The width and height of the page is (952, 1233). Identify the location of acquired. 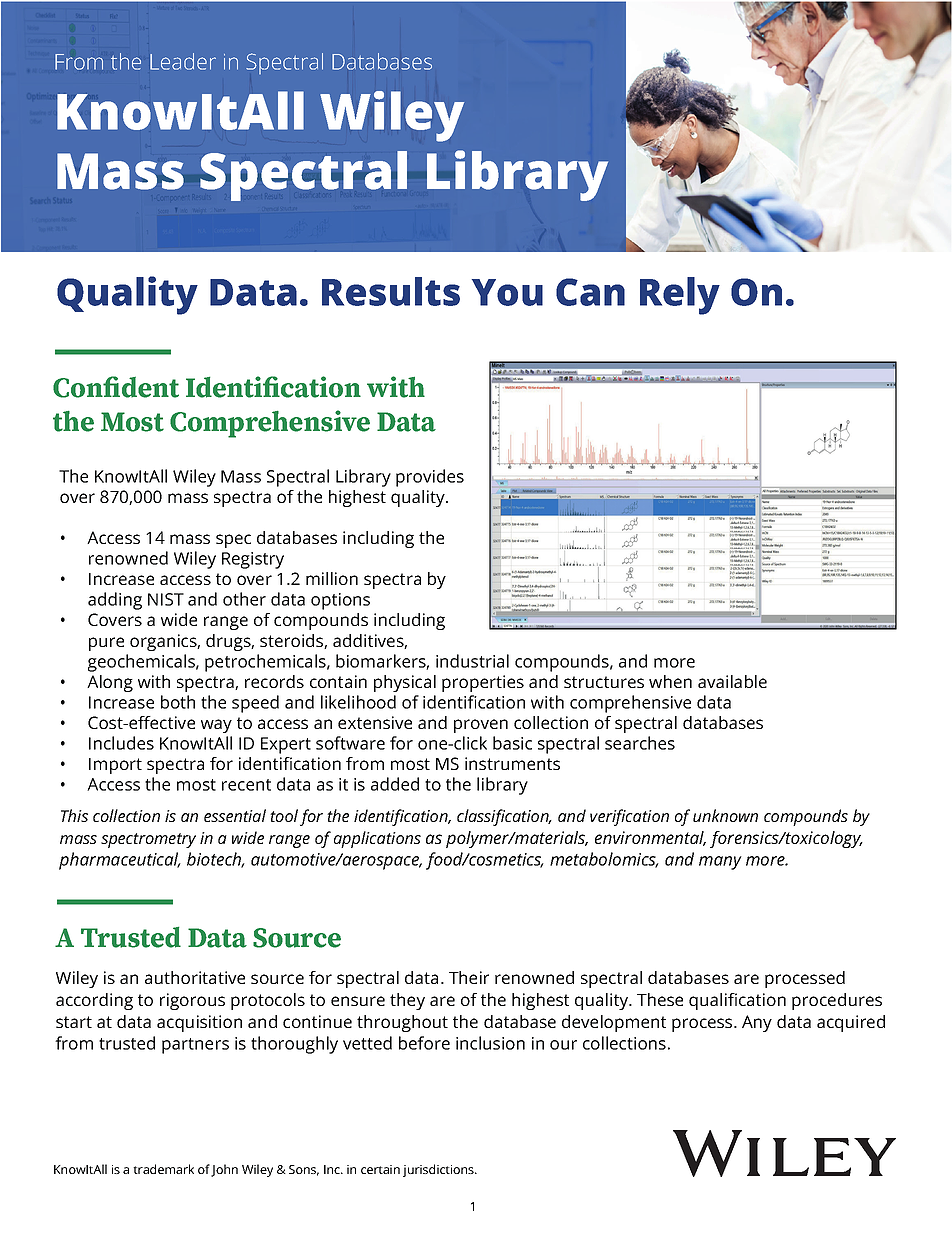
(851, 1023).
